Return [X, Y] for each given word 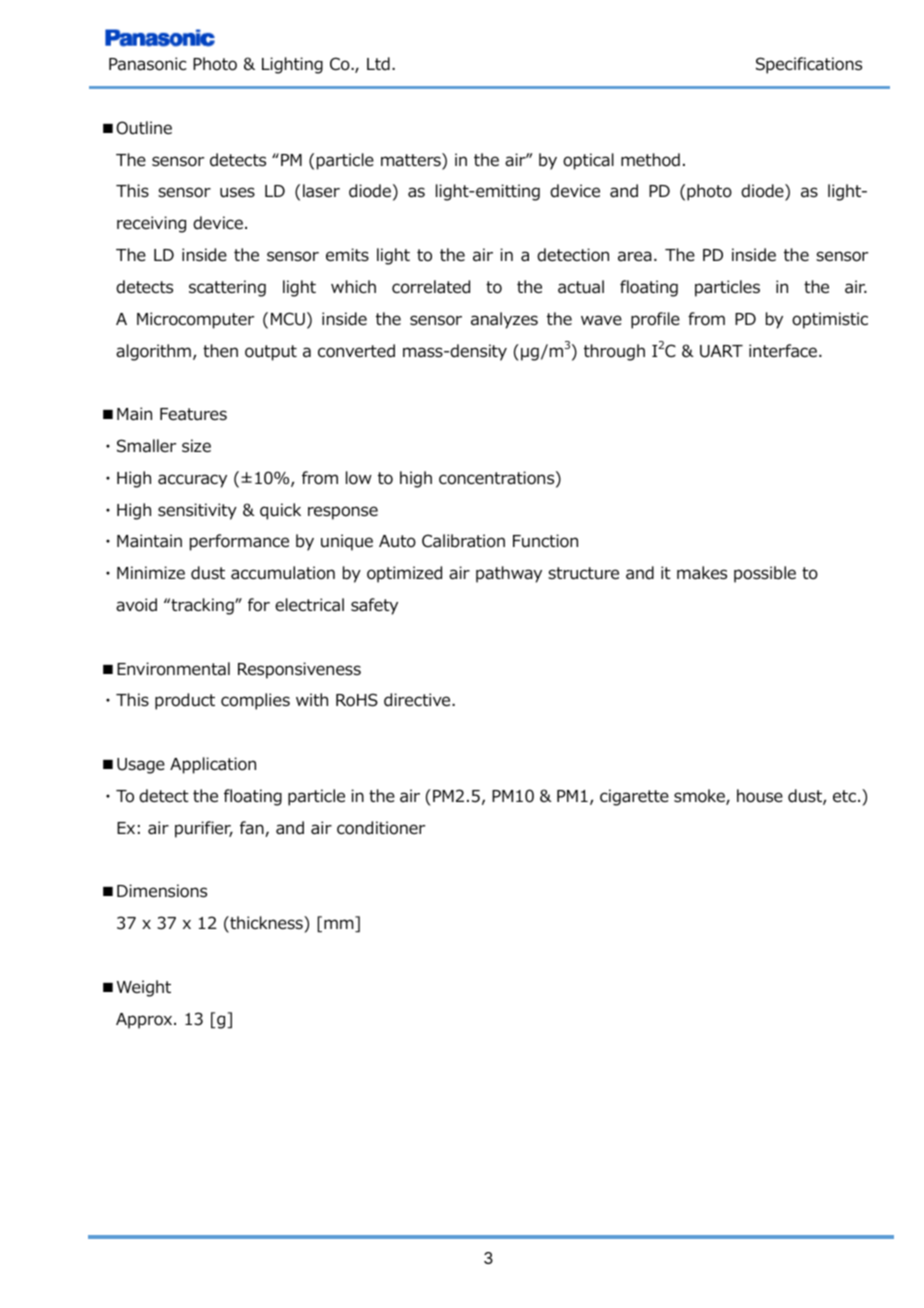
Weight [144, 988]
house [760, 796]
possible [765, 574]
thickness [266, 924]
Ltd [378, 64]
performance [239, 542]
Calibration [463, 541]
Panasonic [147, 64]
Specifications [809, 65]
